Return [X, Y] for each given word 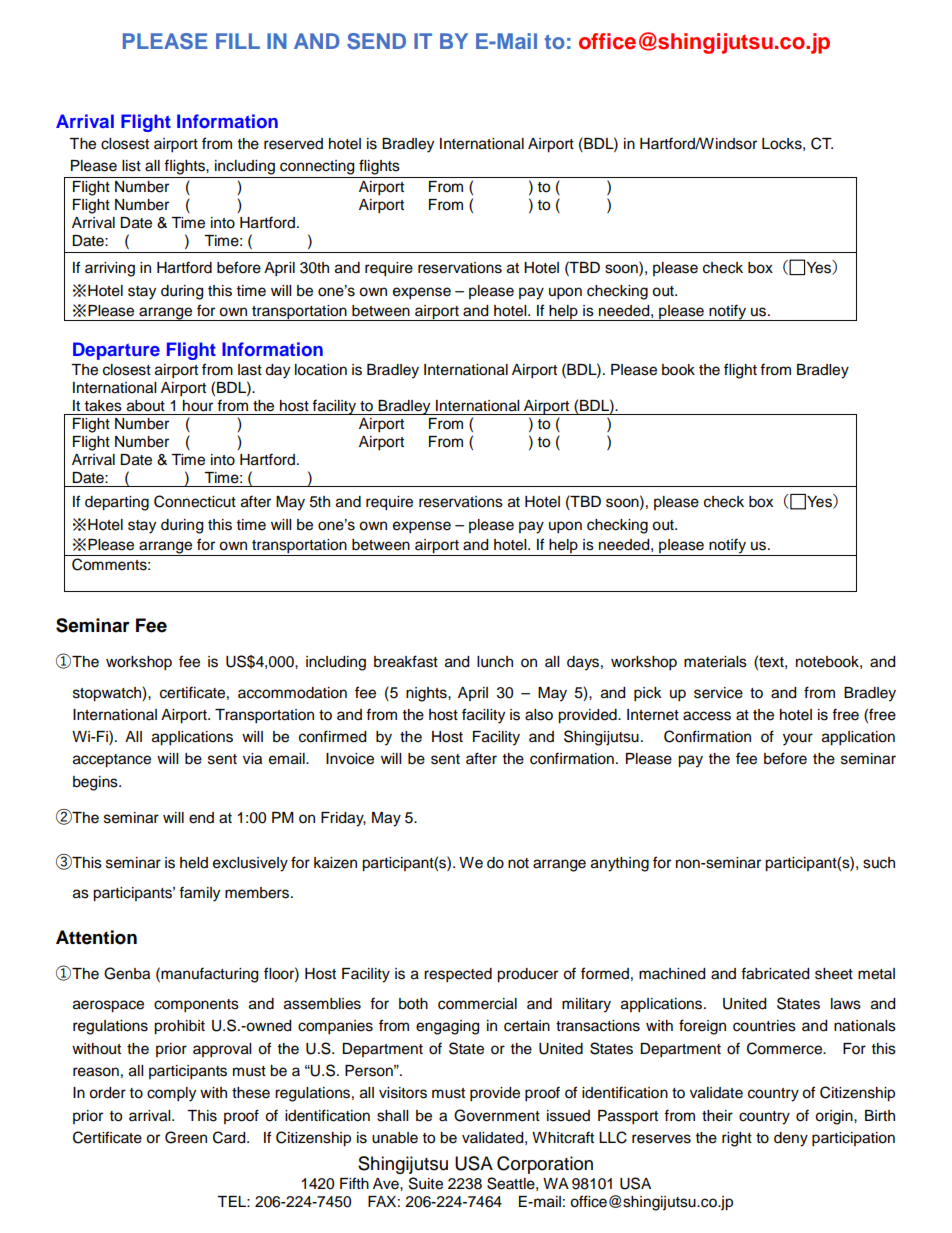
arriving [110, 269]
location [321, 370]
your [798, 739]
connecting [317, 167]
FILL [238, 41]
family [199, 894]
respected [458, 975]
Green [186, 1137]
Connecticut [195, 501]
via [252, 759]
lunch [495, 662]
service [718, 693]
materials [715, 662]
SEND [376, 41]
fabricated [775, 973]
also [539, 715]
